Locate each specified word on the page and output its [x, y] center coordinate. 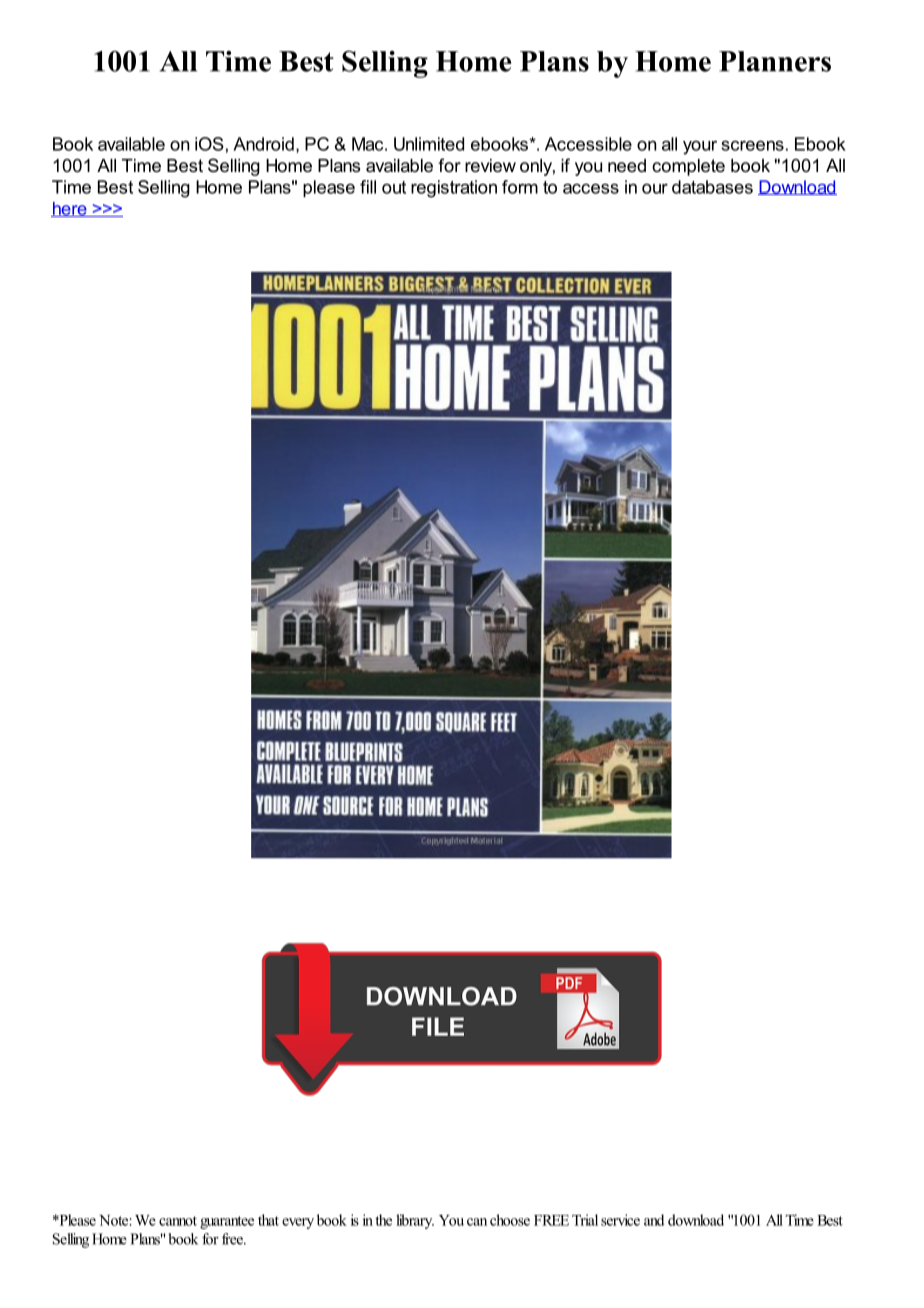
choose [510, 1220]
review [490, 165]
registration [454, 189]
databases [712, 187]
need [627, 165]
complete [688, 167]
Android [263, 144]
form [520, 187]
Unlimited [429, 144]
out [394, 187]
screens [753, 145]
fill [368, 187]
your [700, 147]
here [70, 209]
